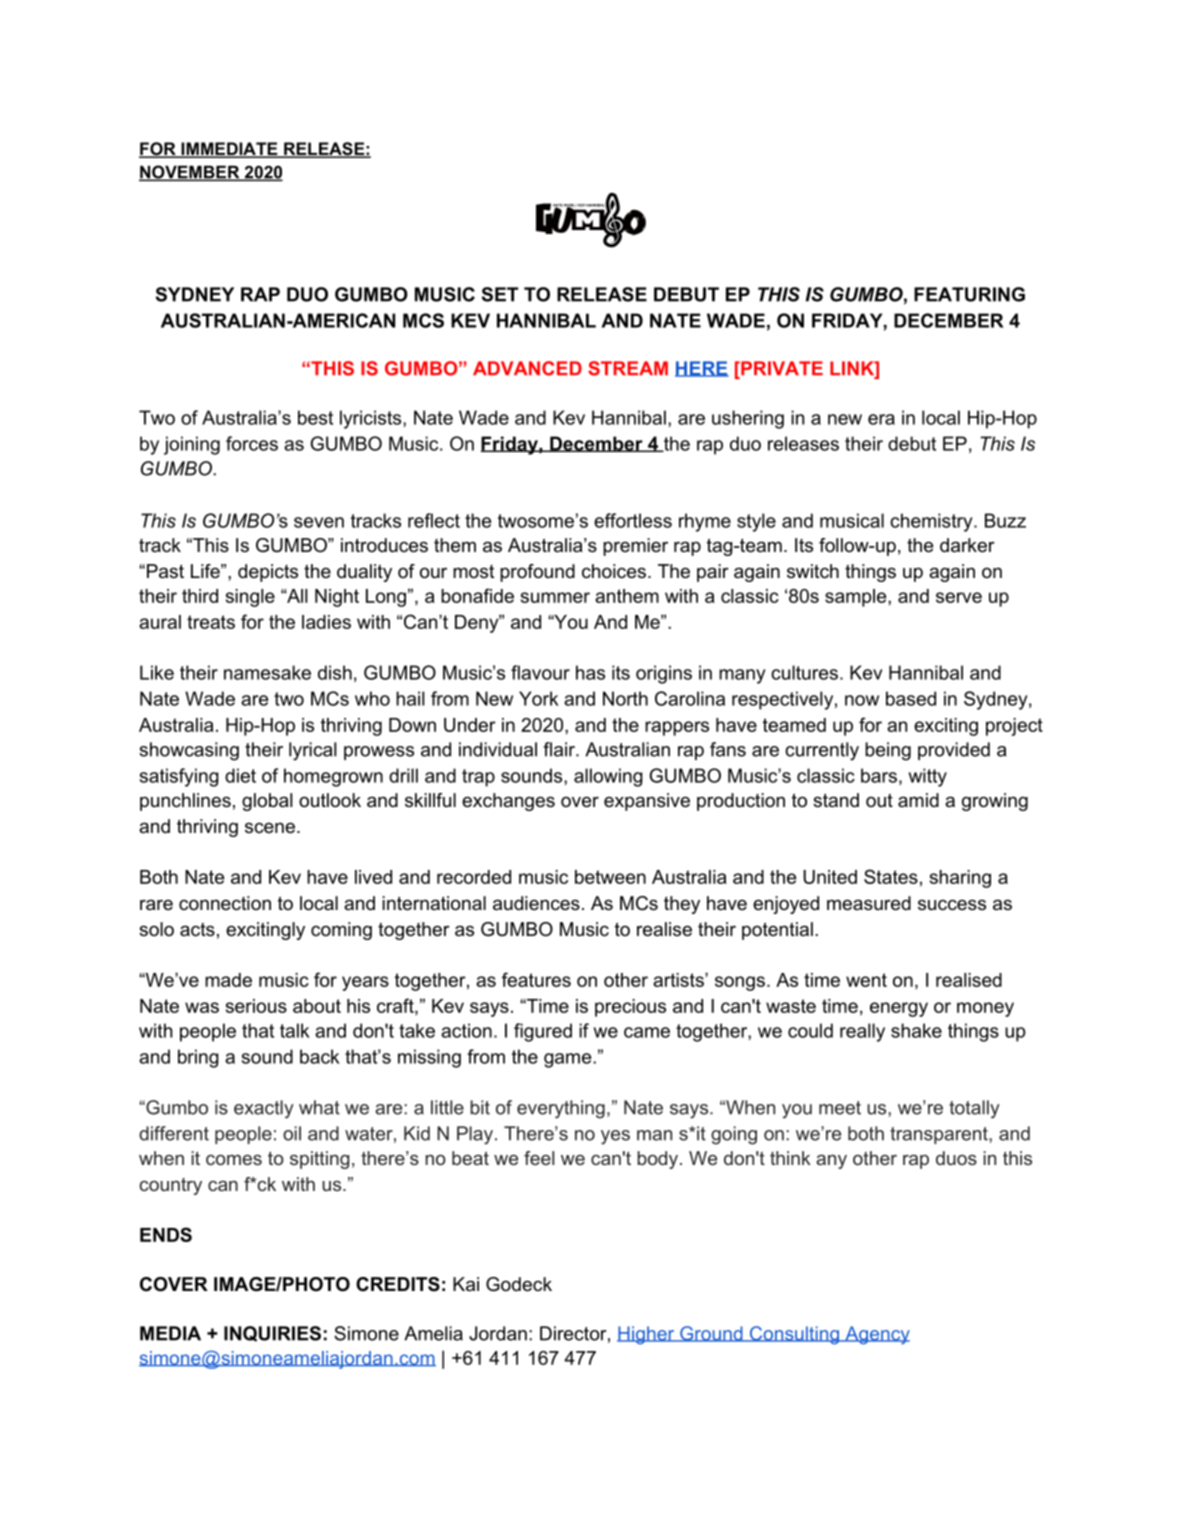 Image resolution: width=1182 pixels, height=1530 pixels. Describe the element at coordinates (876, 1335) in the document. I see `Agency` at that location.
